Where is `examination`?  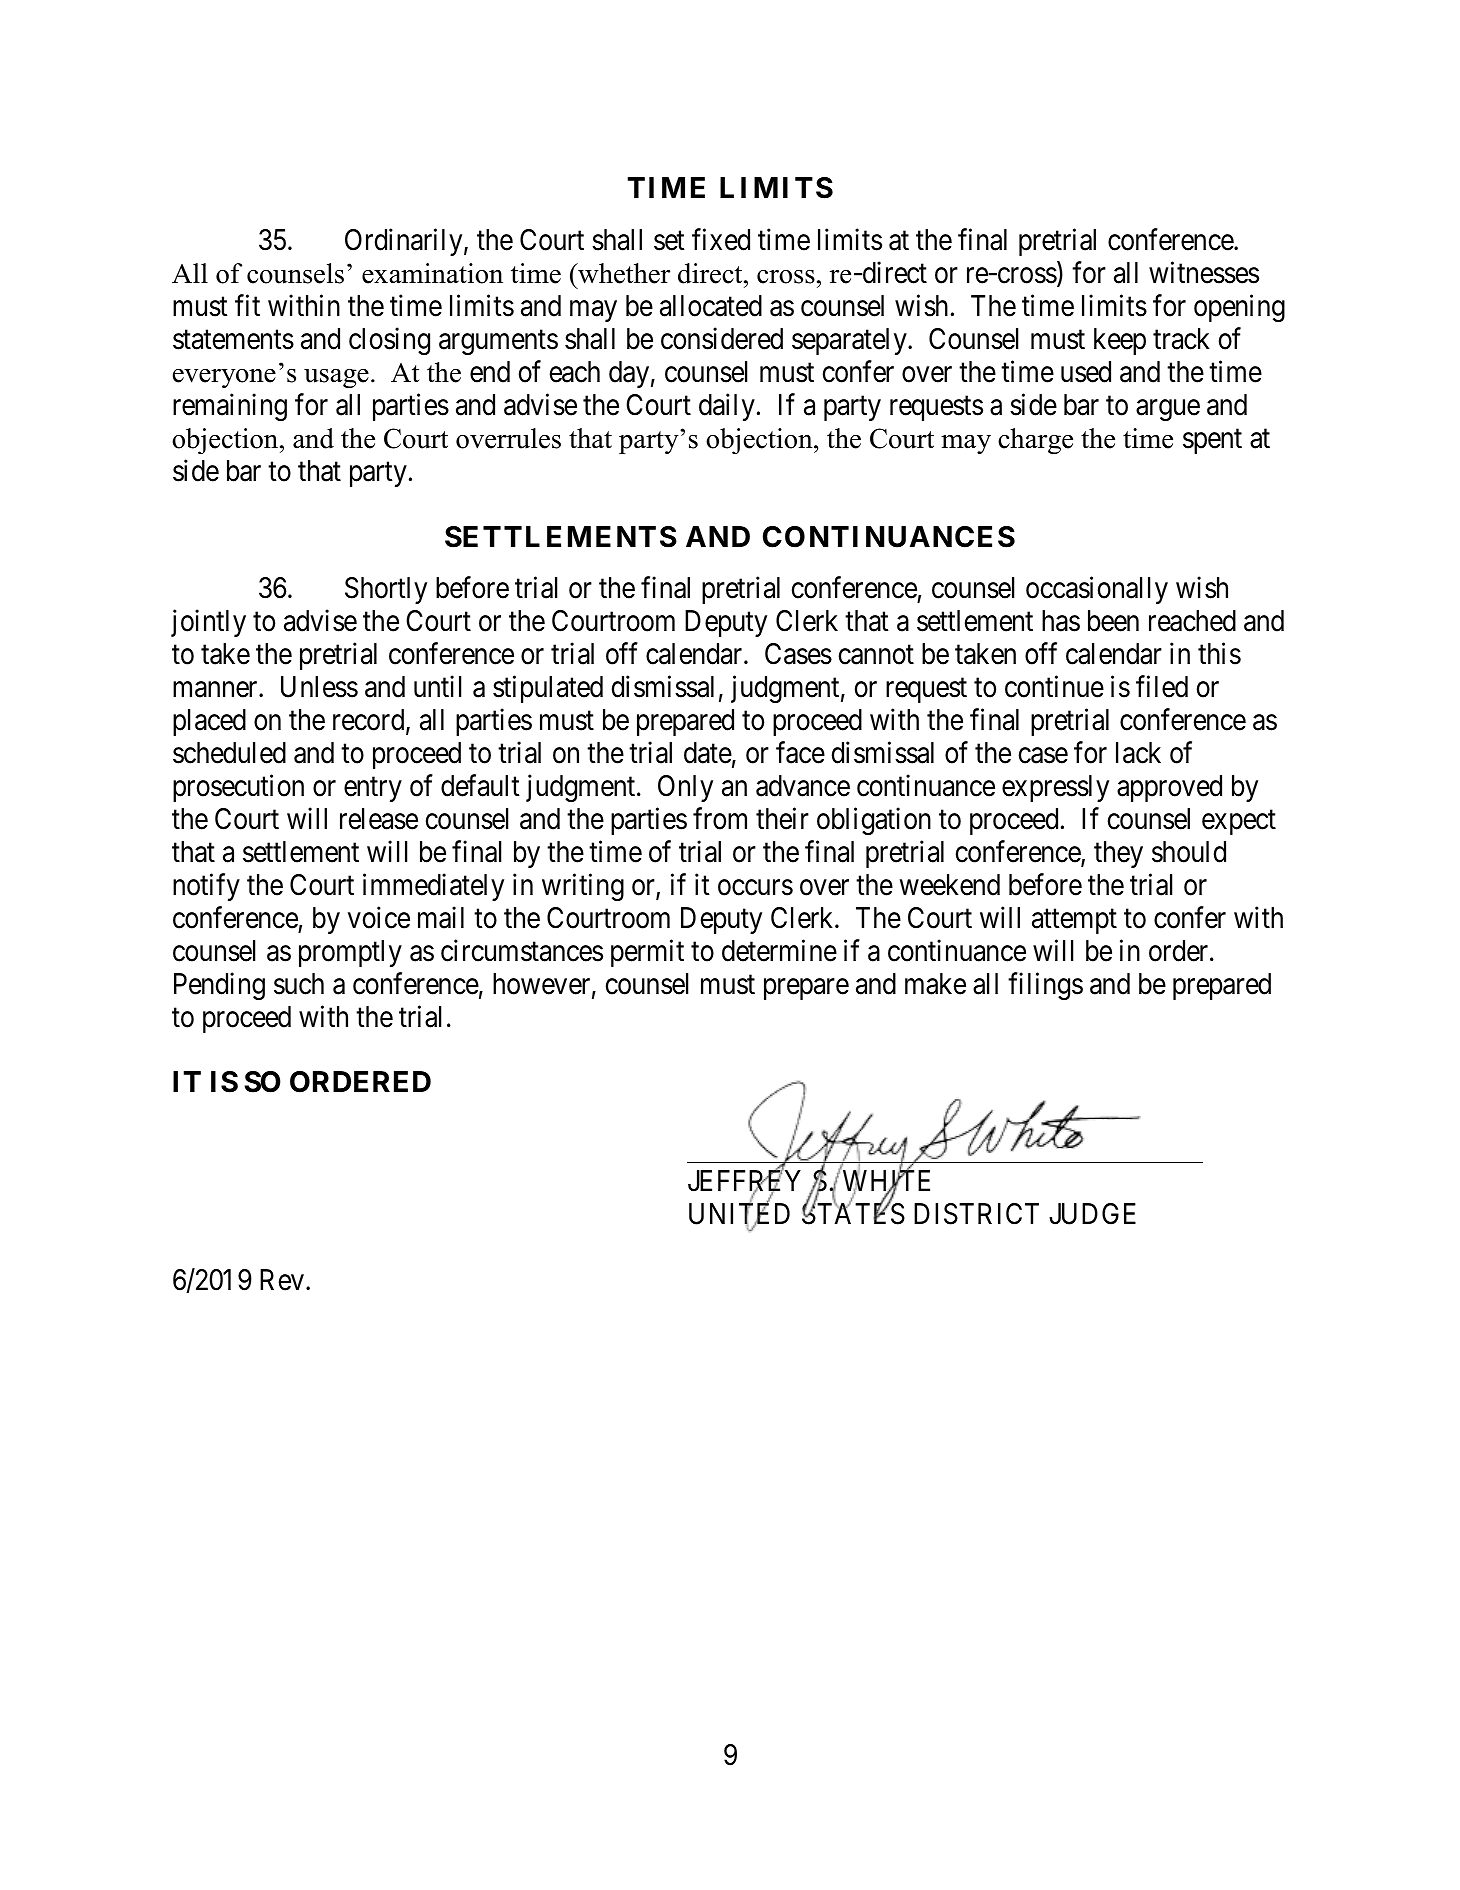
examination is located at coordinates (432, 273).
